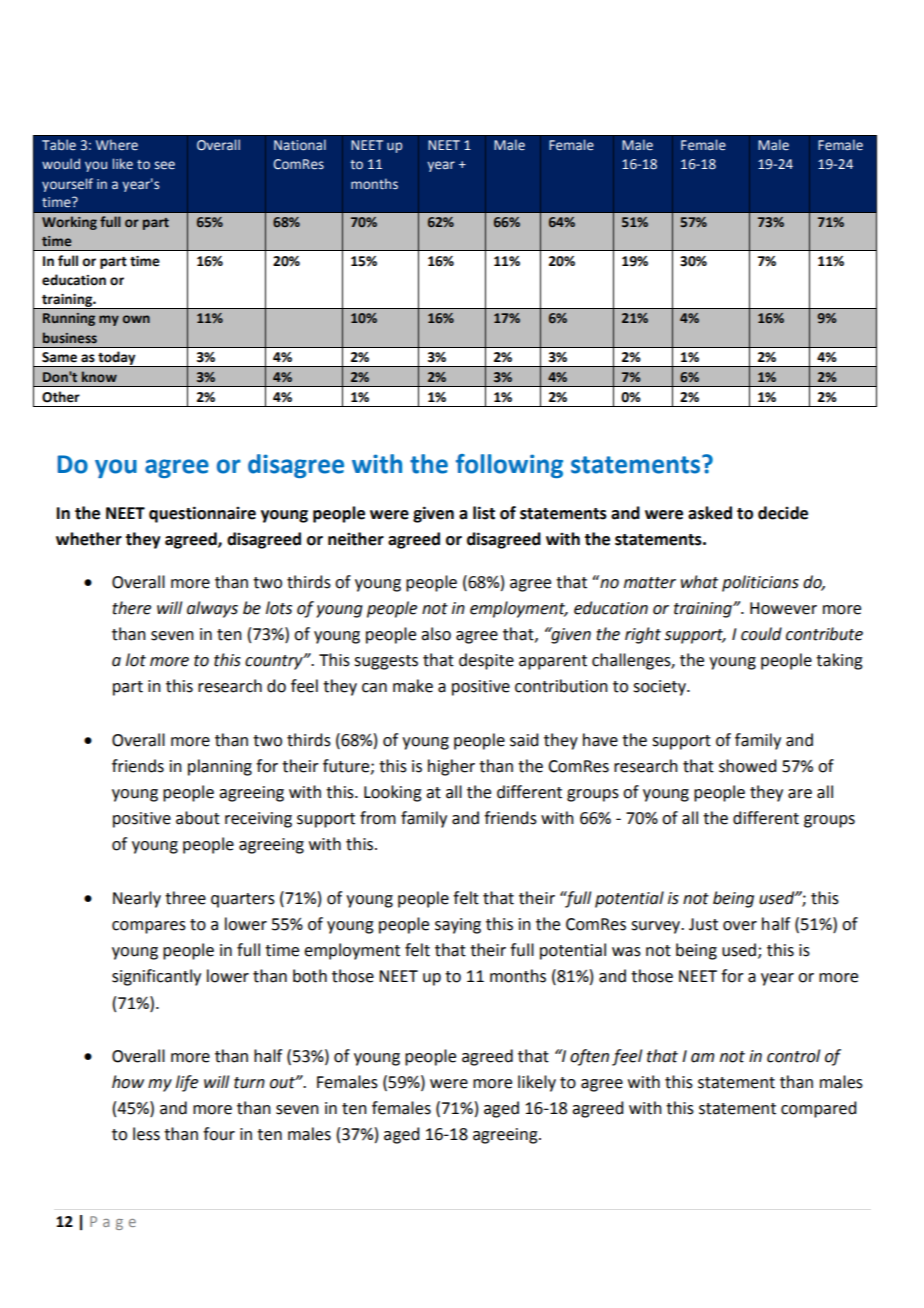 The width and height of the screenshot is (924, 1308). Describe the element at coordinates (484, 513) in the screenshot. I see `list` at that location.
